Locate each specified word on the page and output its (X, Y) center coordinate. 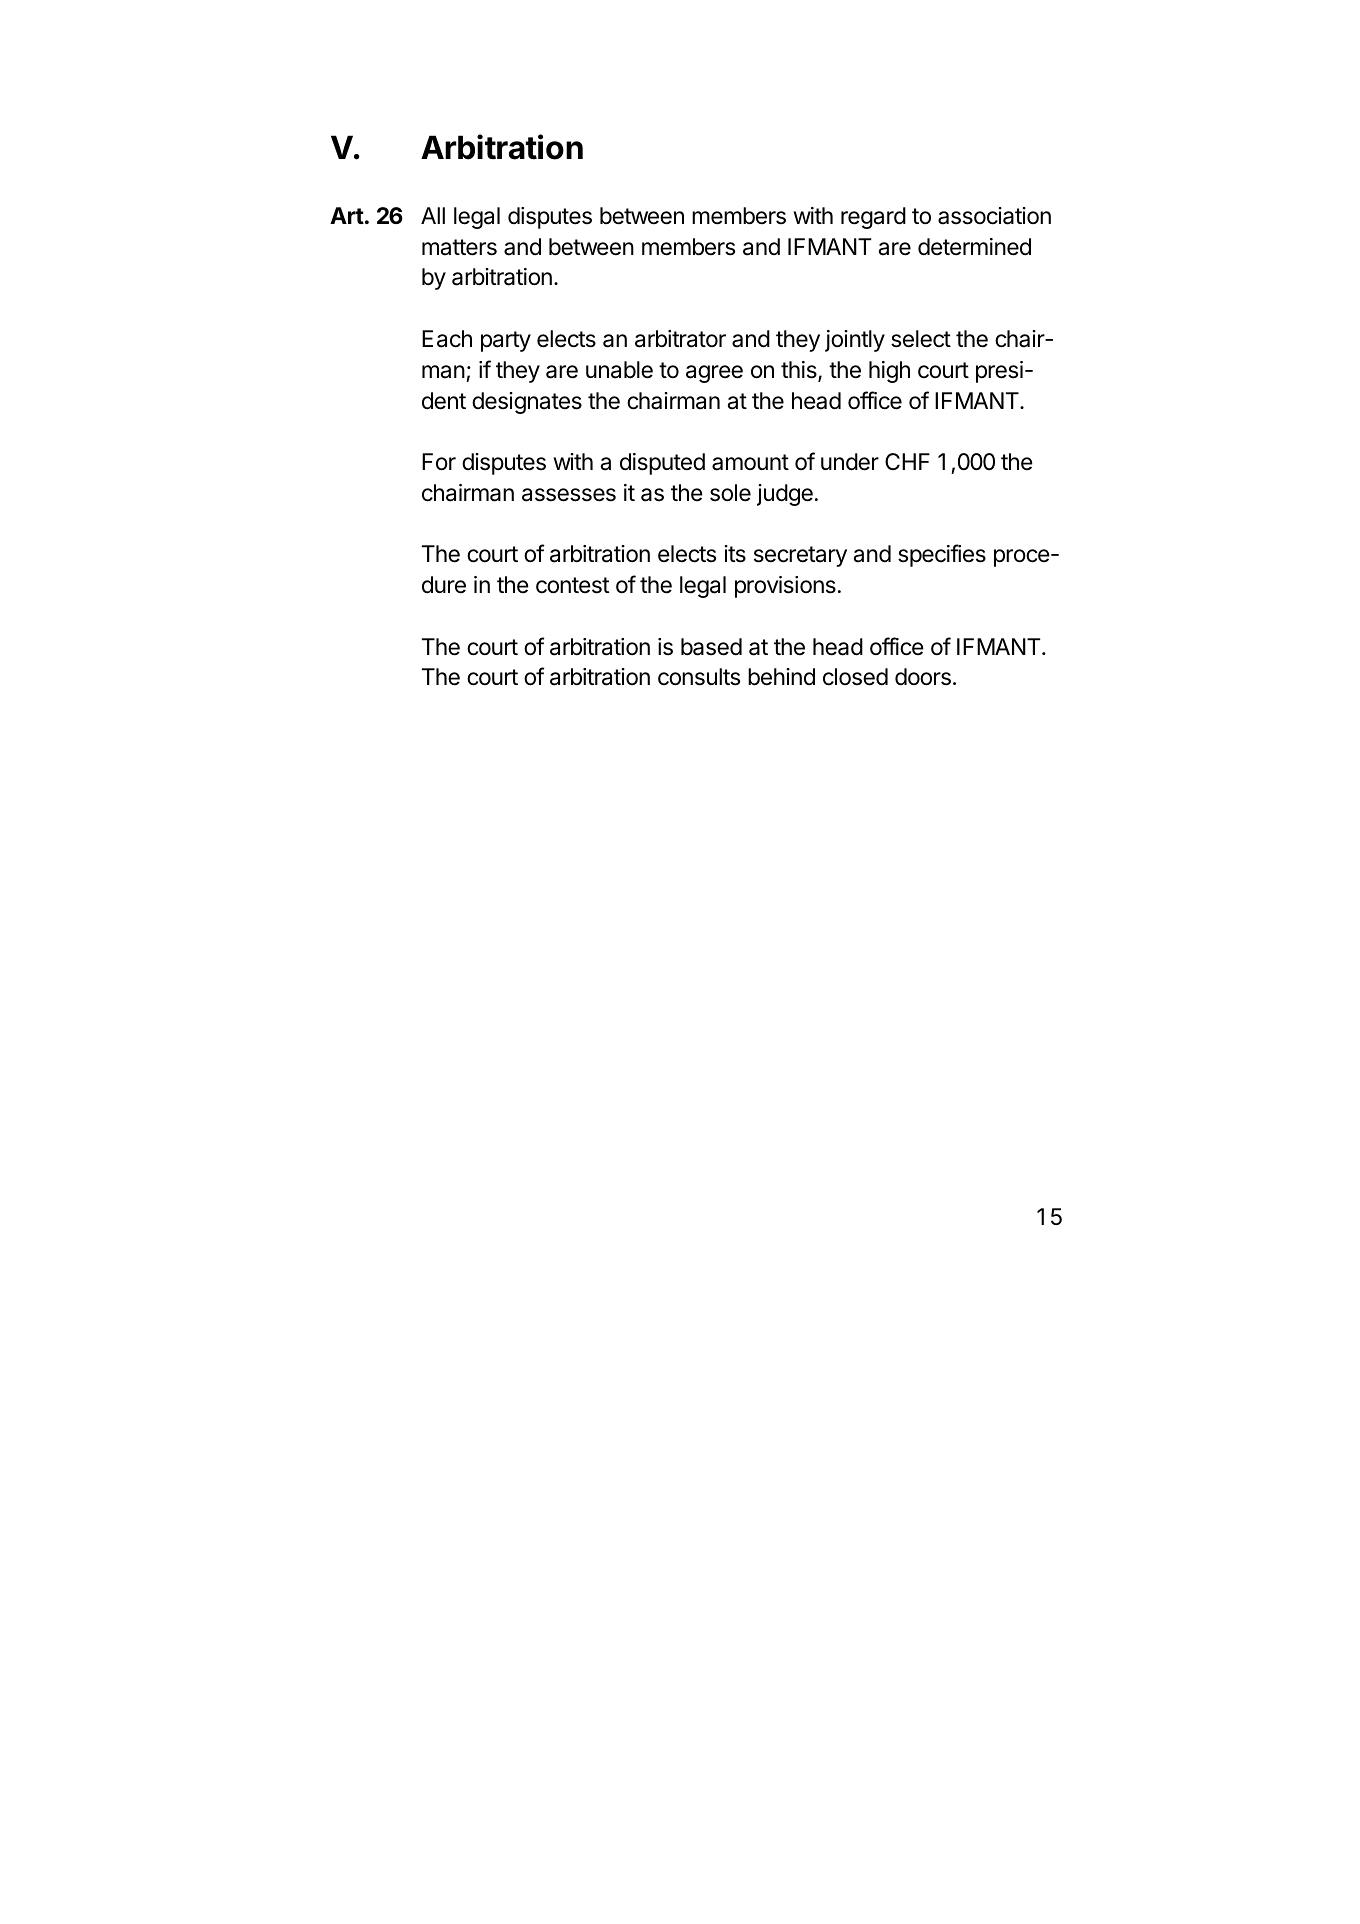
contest (572, 585)
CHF (907, 461)
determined (974, 247)
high (889, 372)
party (506, 341)
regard (873, 218)
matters (459, 247)
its (735, 554)
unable (619, 370)
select (921, 339)
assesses (569, 495)
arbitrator (680, 339)
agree (714, 374)
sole (730, 493)
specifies (942, 555)
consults (699, 677)
